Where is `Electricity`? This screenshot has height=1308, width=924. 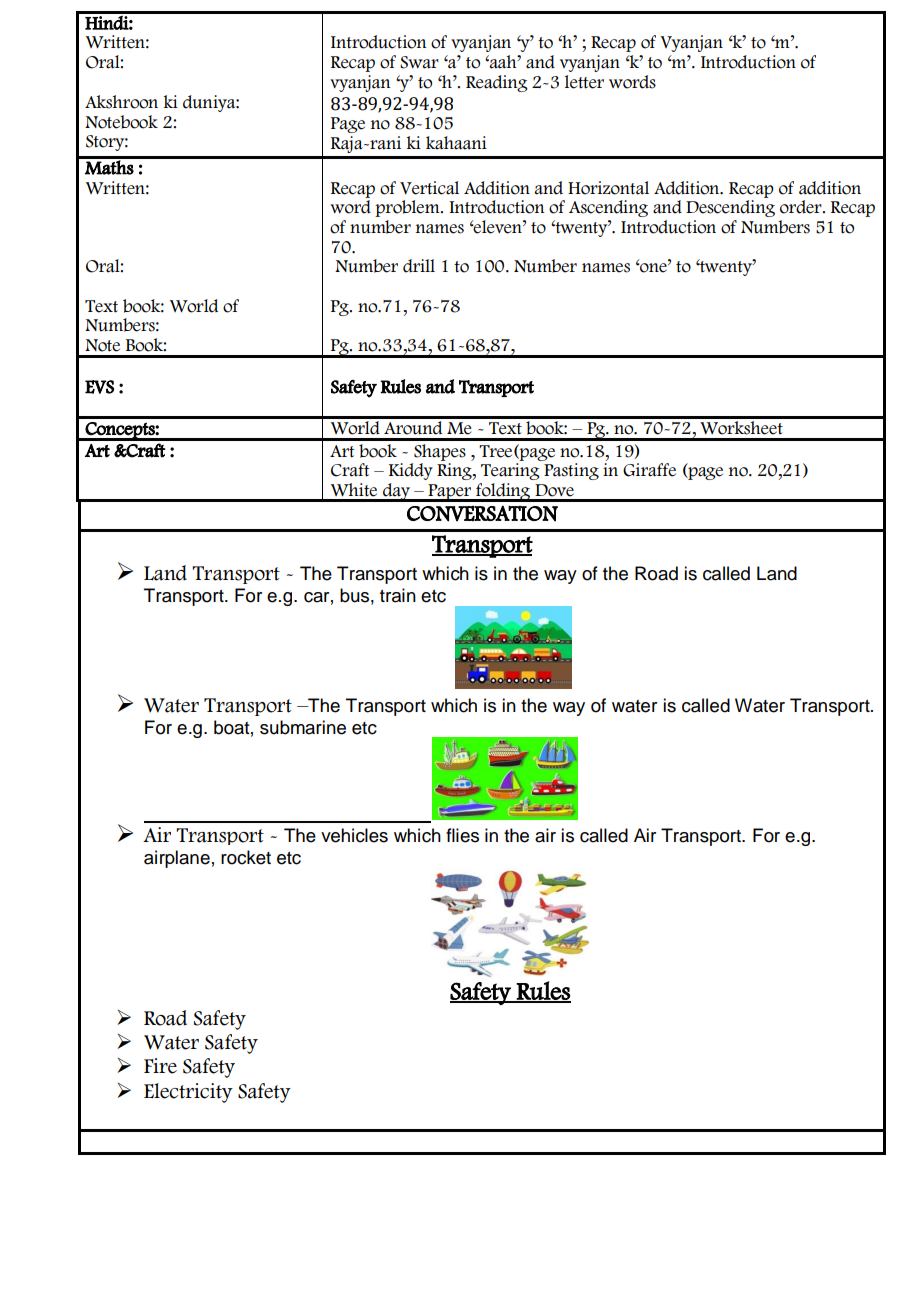
Electricity is located at coordinates (188, 1093).
